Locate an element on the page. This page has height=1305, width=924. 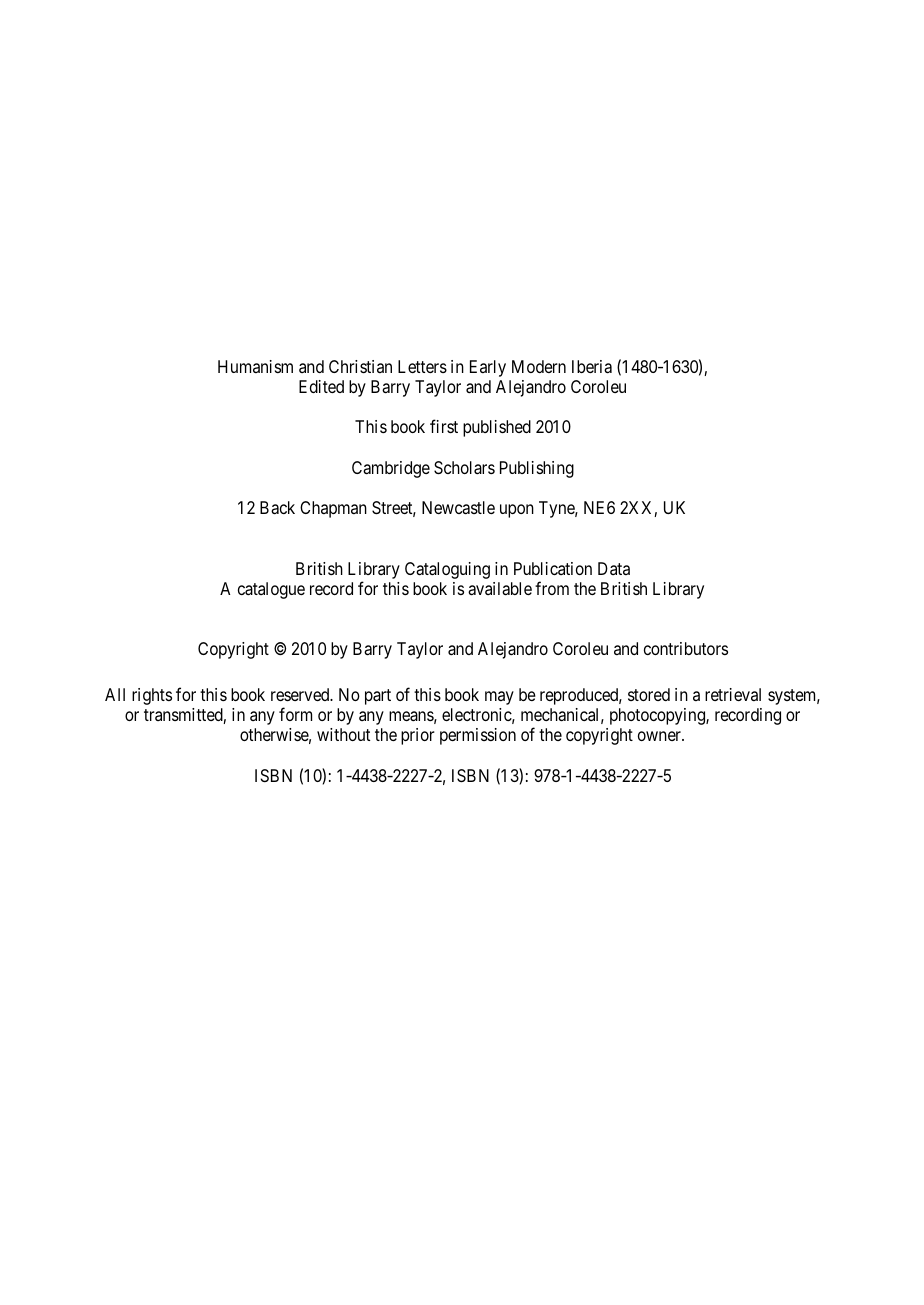
Iberia is located at coordinates (592, 367).
